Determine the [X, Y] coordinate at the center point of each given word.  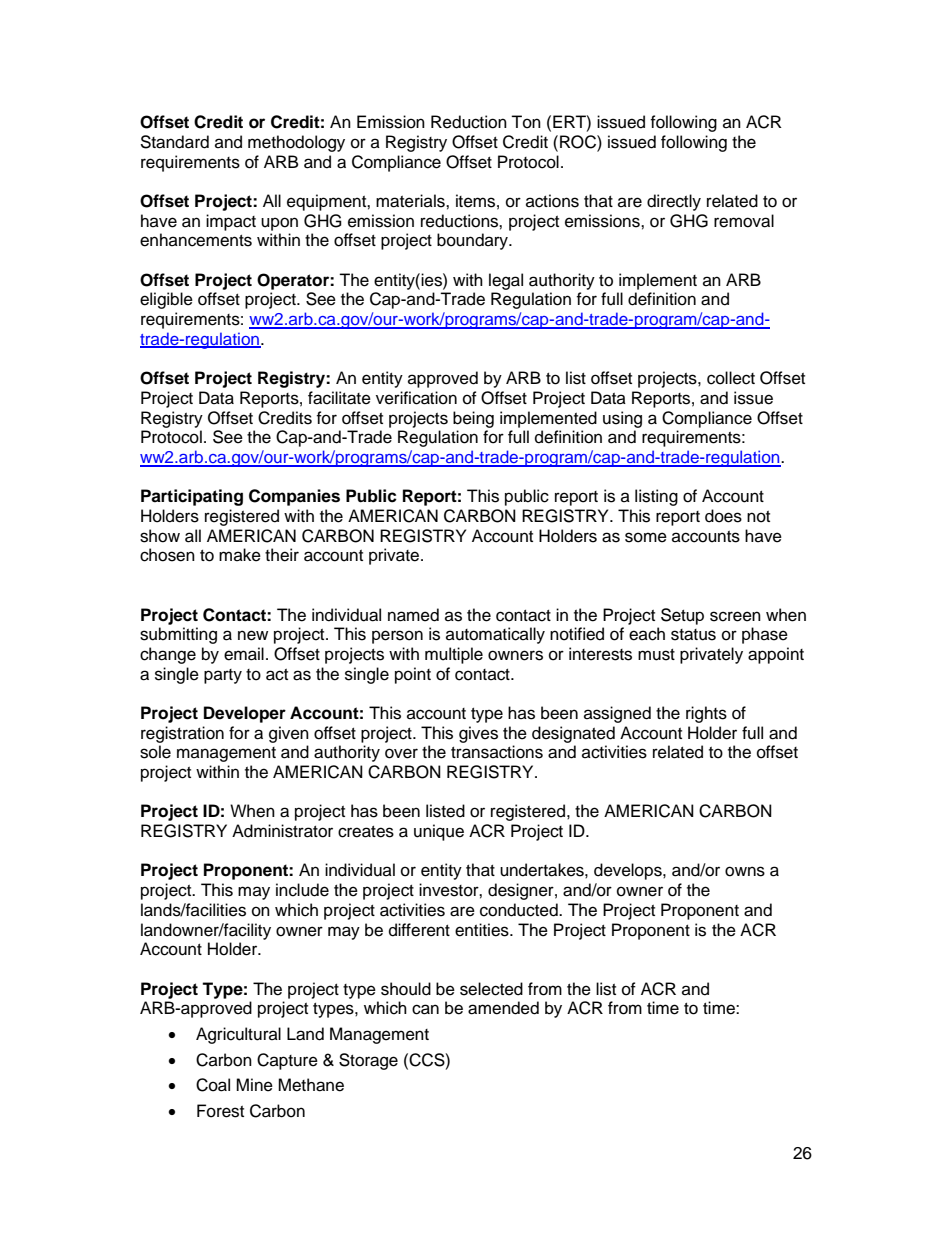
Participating [192, 497]
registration [182, 734]
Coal [213, 1085]
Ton [526, 122]
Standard [174, 142]
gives [478, 734]
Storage [368, 1061]
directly [674, 202]
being [473, 419]
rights [706, 714]
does [723, 516]
